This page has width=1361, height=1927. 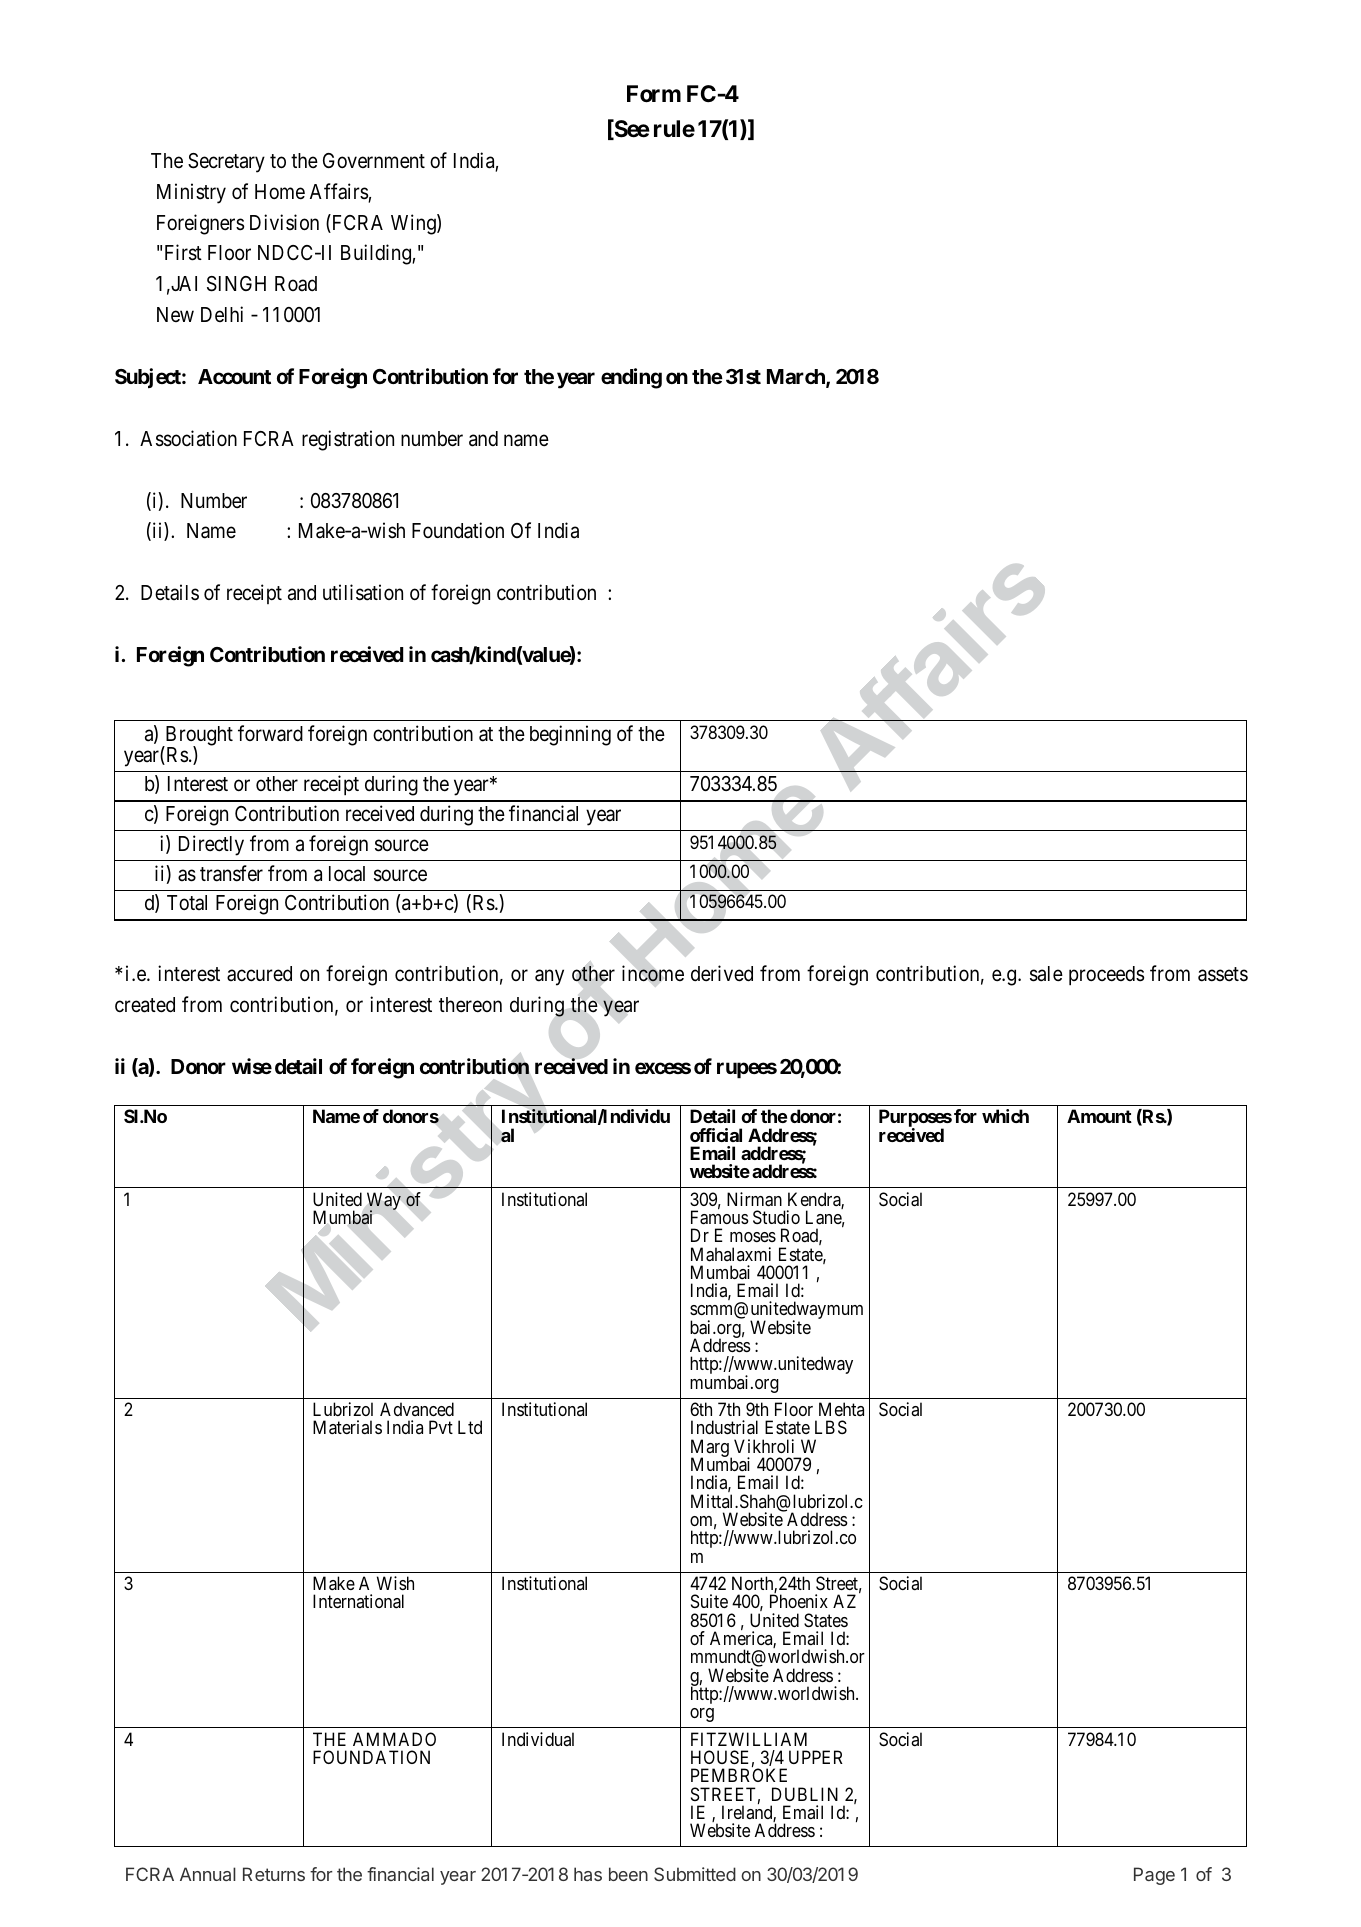 I want to click on ending, so click(x=631, y=378).
